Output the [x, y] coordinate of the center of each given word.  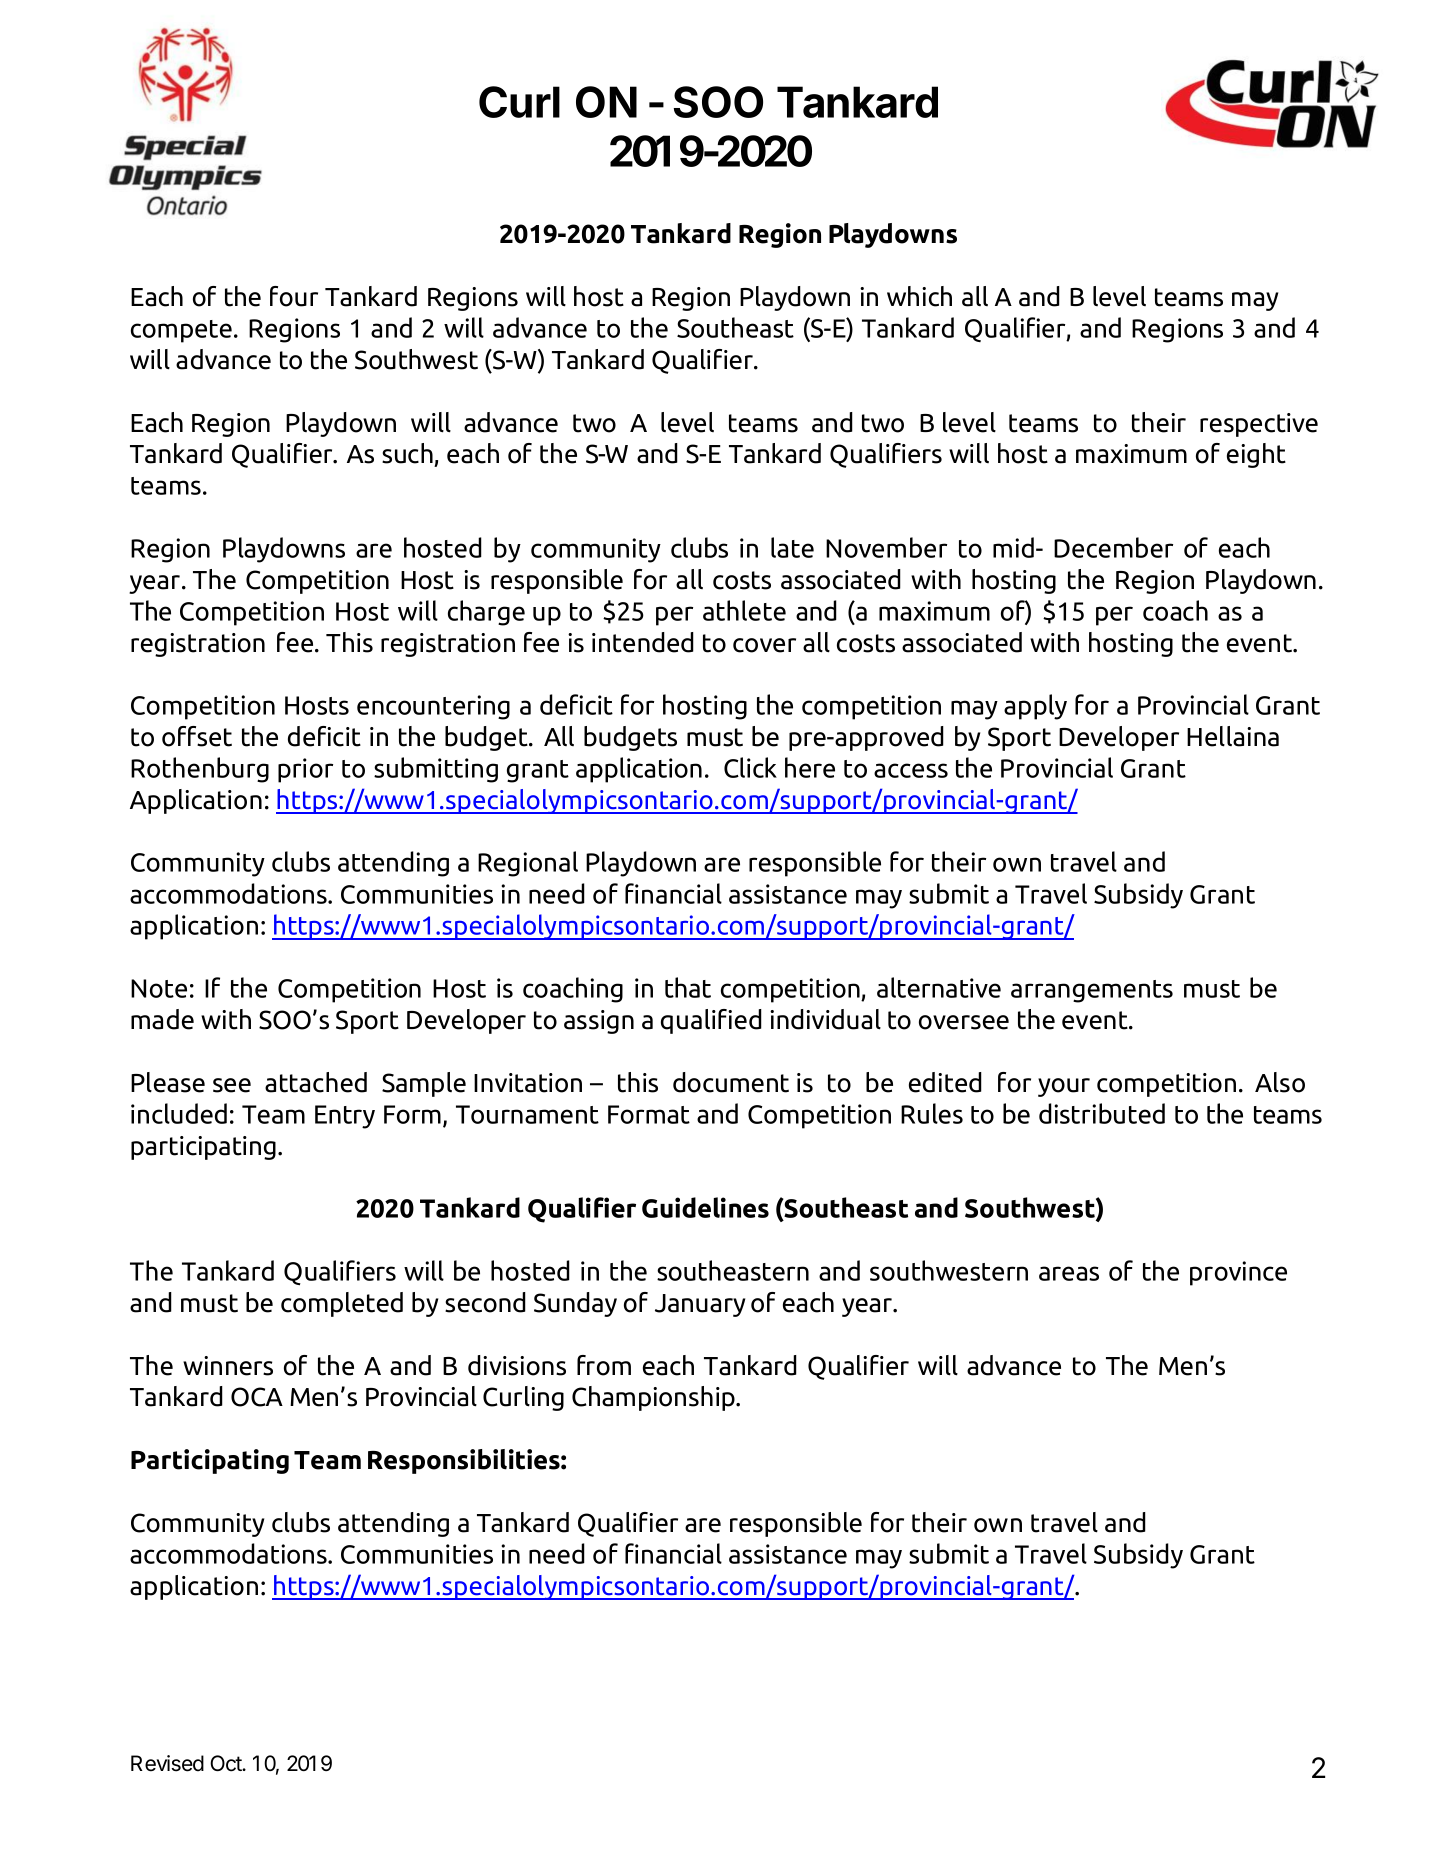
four [294, 296]
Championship [654, 1398]
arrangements [1092, 991]
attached [316, 1082]
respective [1259, 425]
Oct [227, 1763]
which [919, 296]
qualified [711, 1021]
